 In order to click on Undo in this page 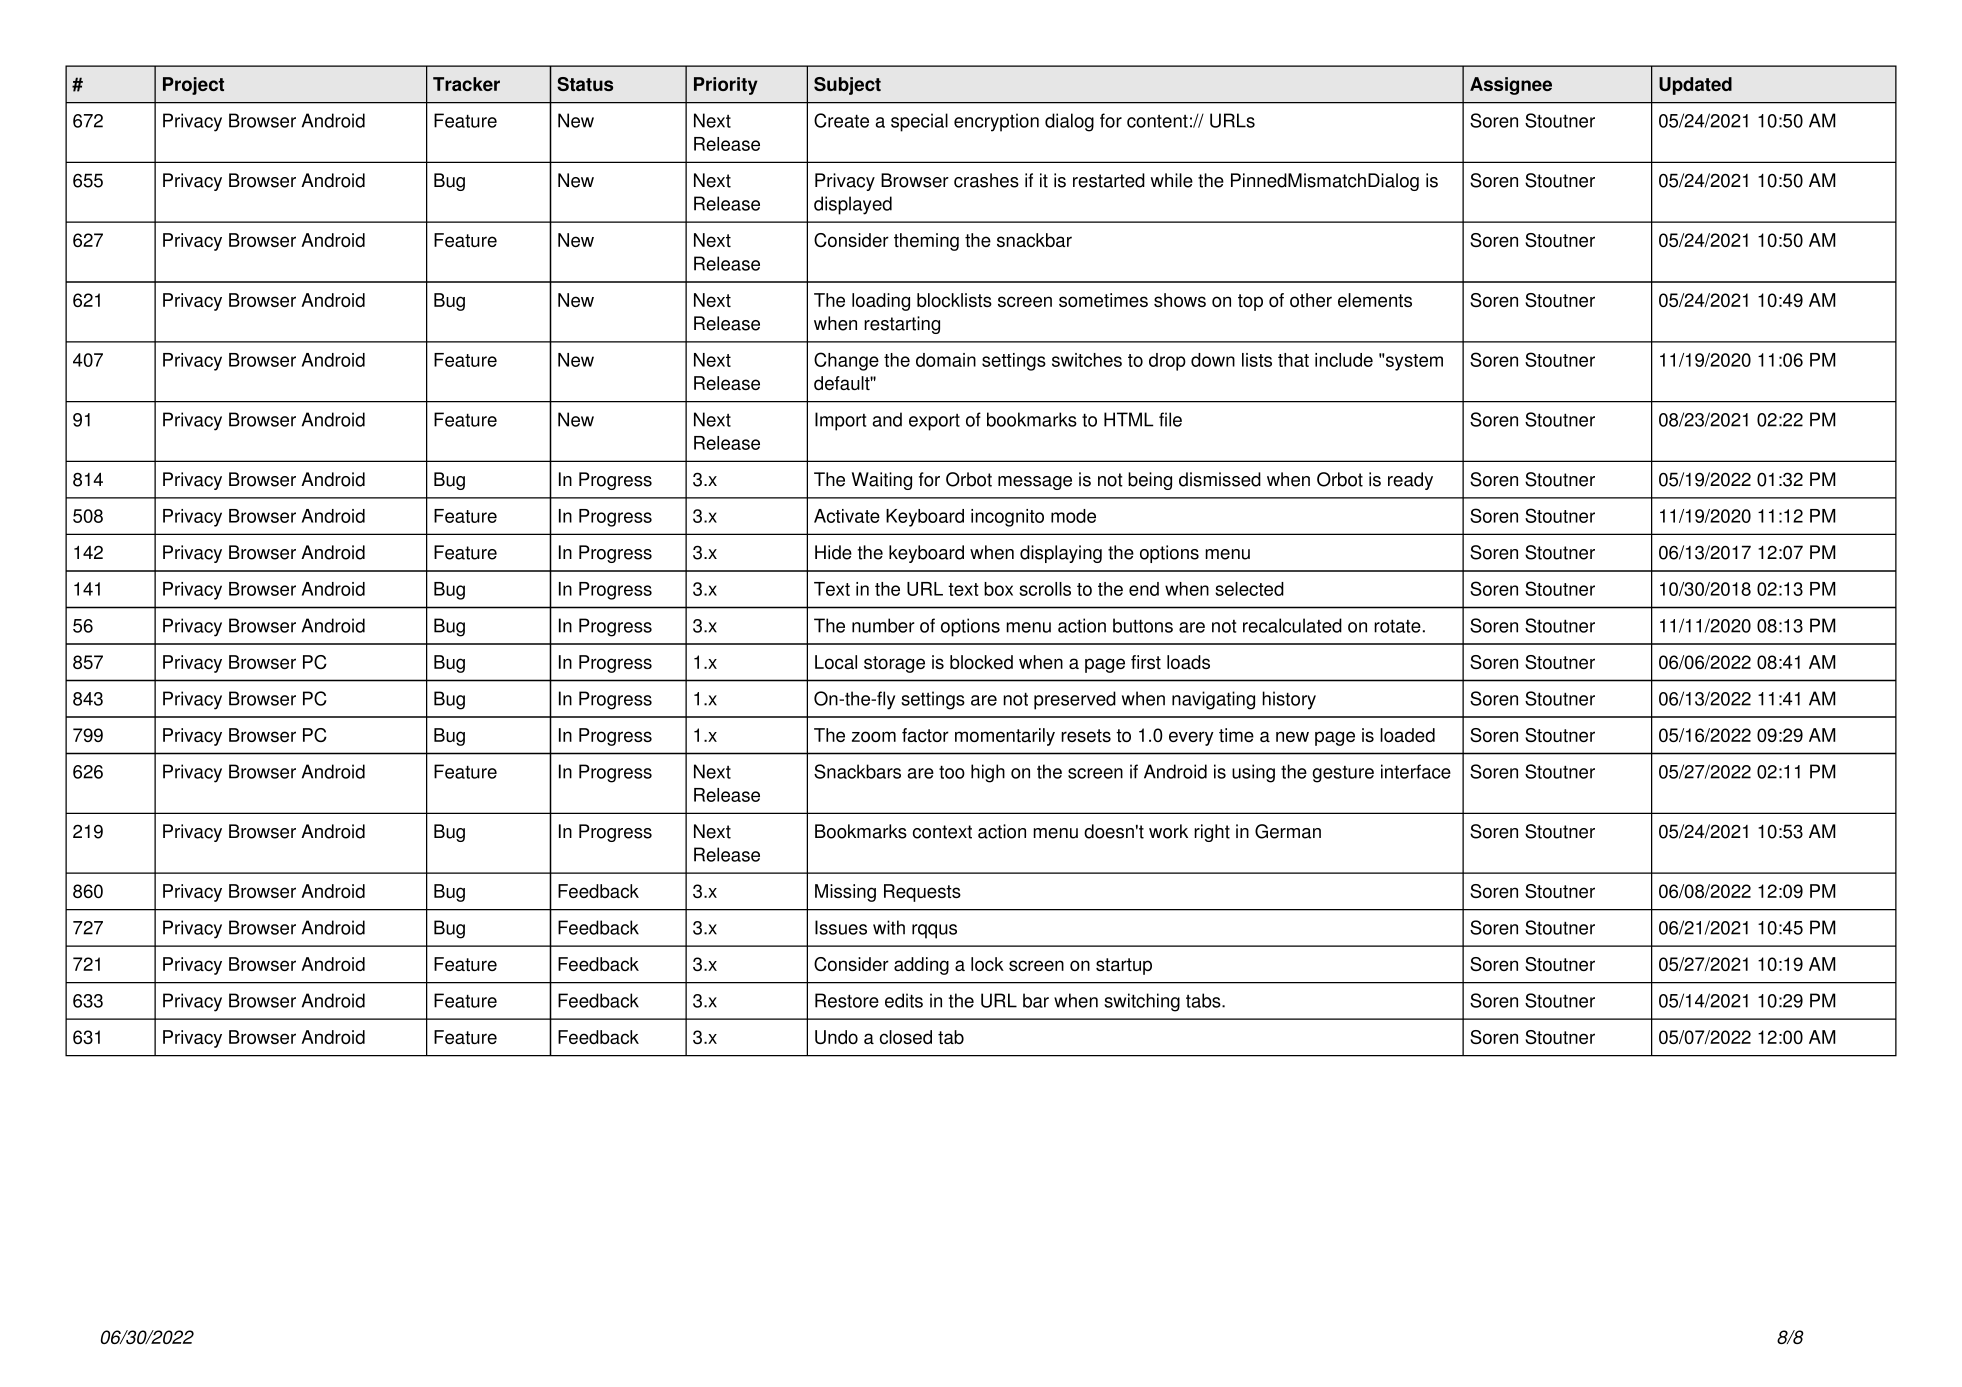, I will do `click(836, 1037)`.
